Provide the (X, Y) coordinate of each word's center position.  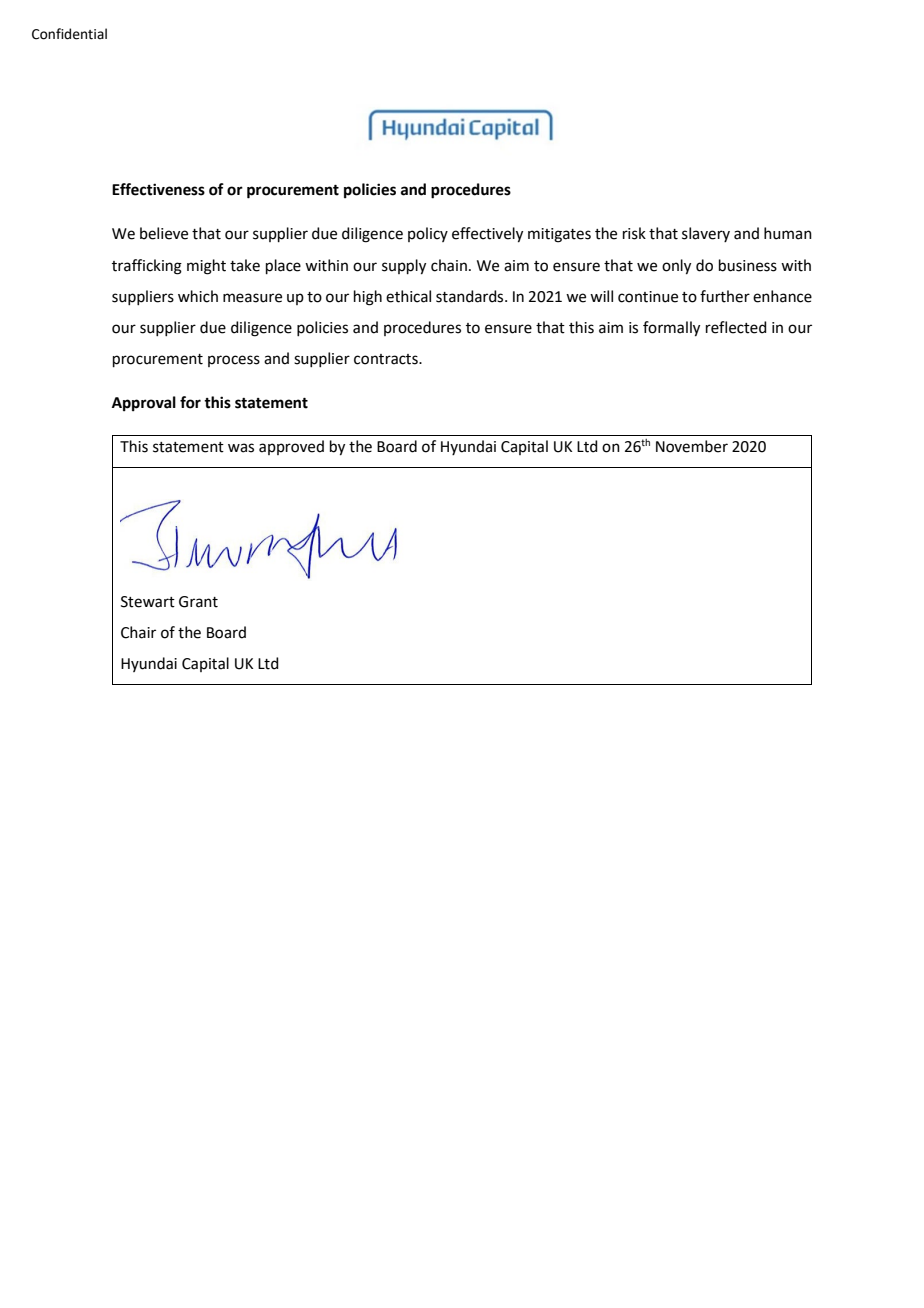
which (198, 296)
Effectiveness (158, 189)
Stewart (148, 602)
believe (164, 233)
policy (428, 234)
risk (634, 233)
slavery (706, 234)
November (692, 446)
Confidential (69, 34)
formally (671, 329)
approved (291, 447)
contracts (387, 359)
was (241, 448)
